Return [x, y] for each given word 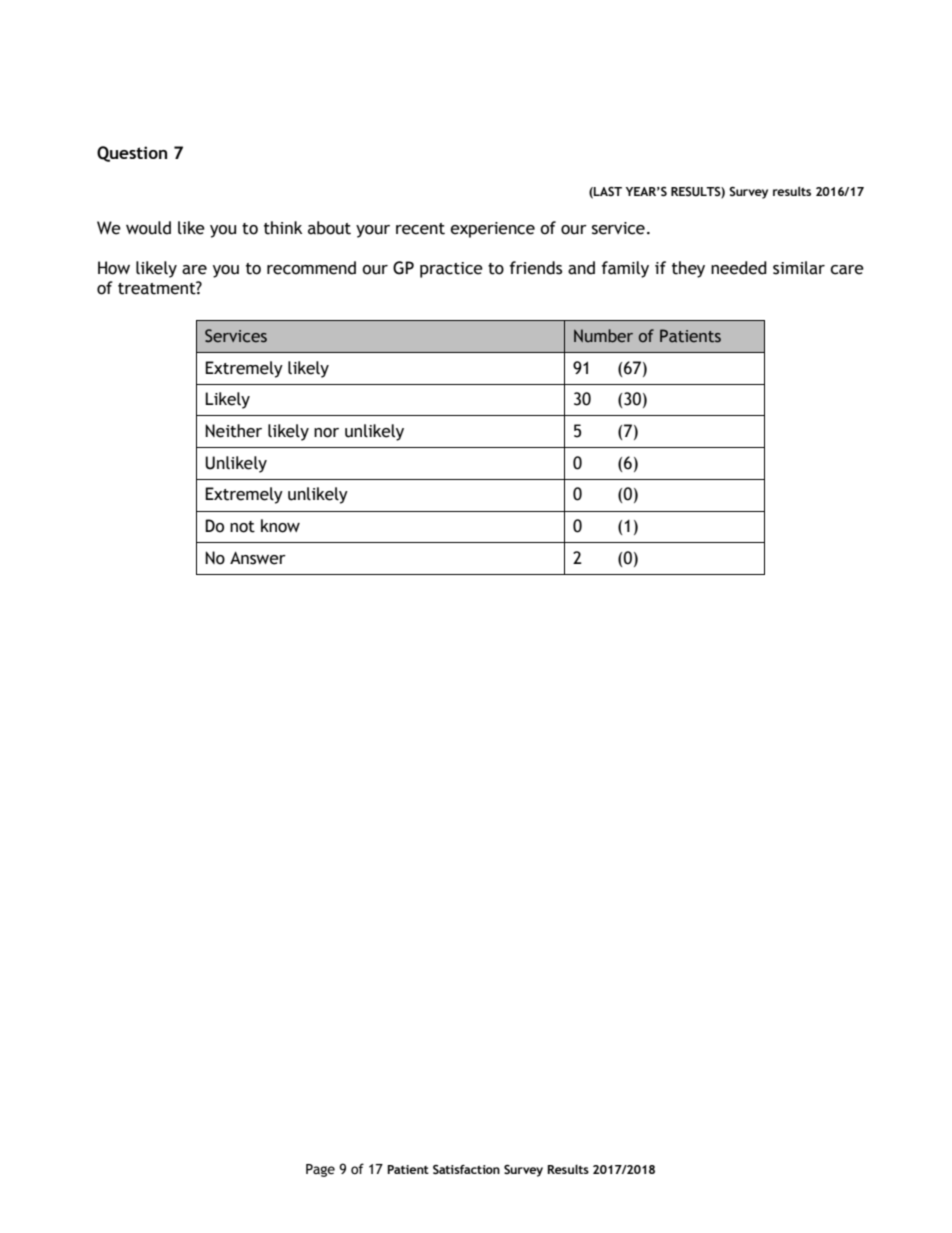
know [280, 526]
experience [492, 230]
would [148, 228]
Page [320, 1170]
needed [739, 268]
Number [603, 336]
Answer [258, 558]
